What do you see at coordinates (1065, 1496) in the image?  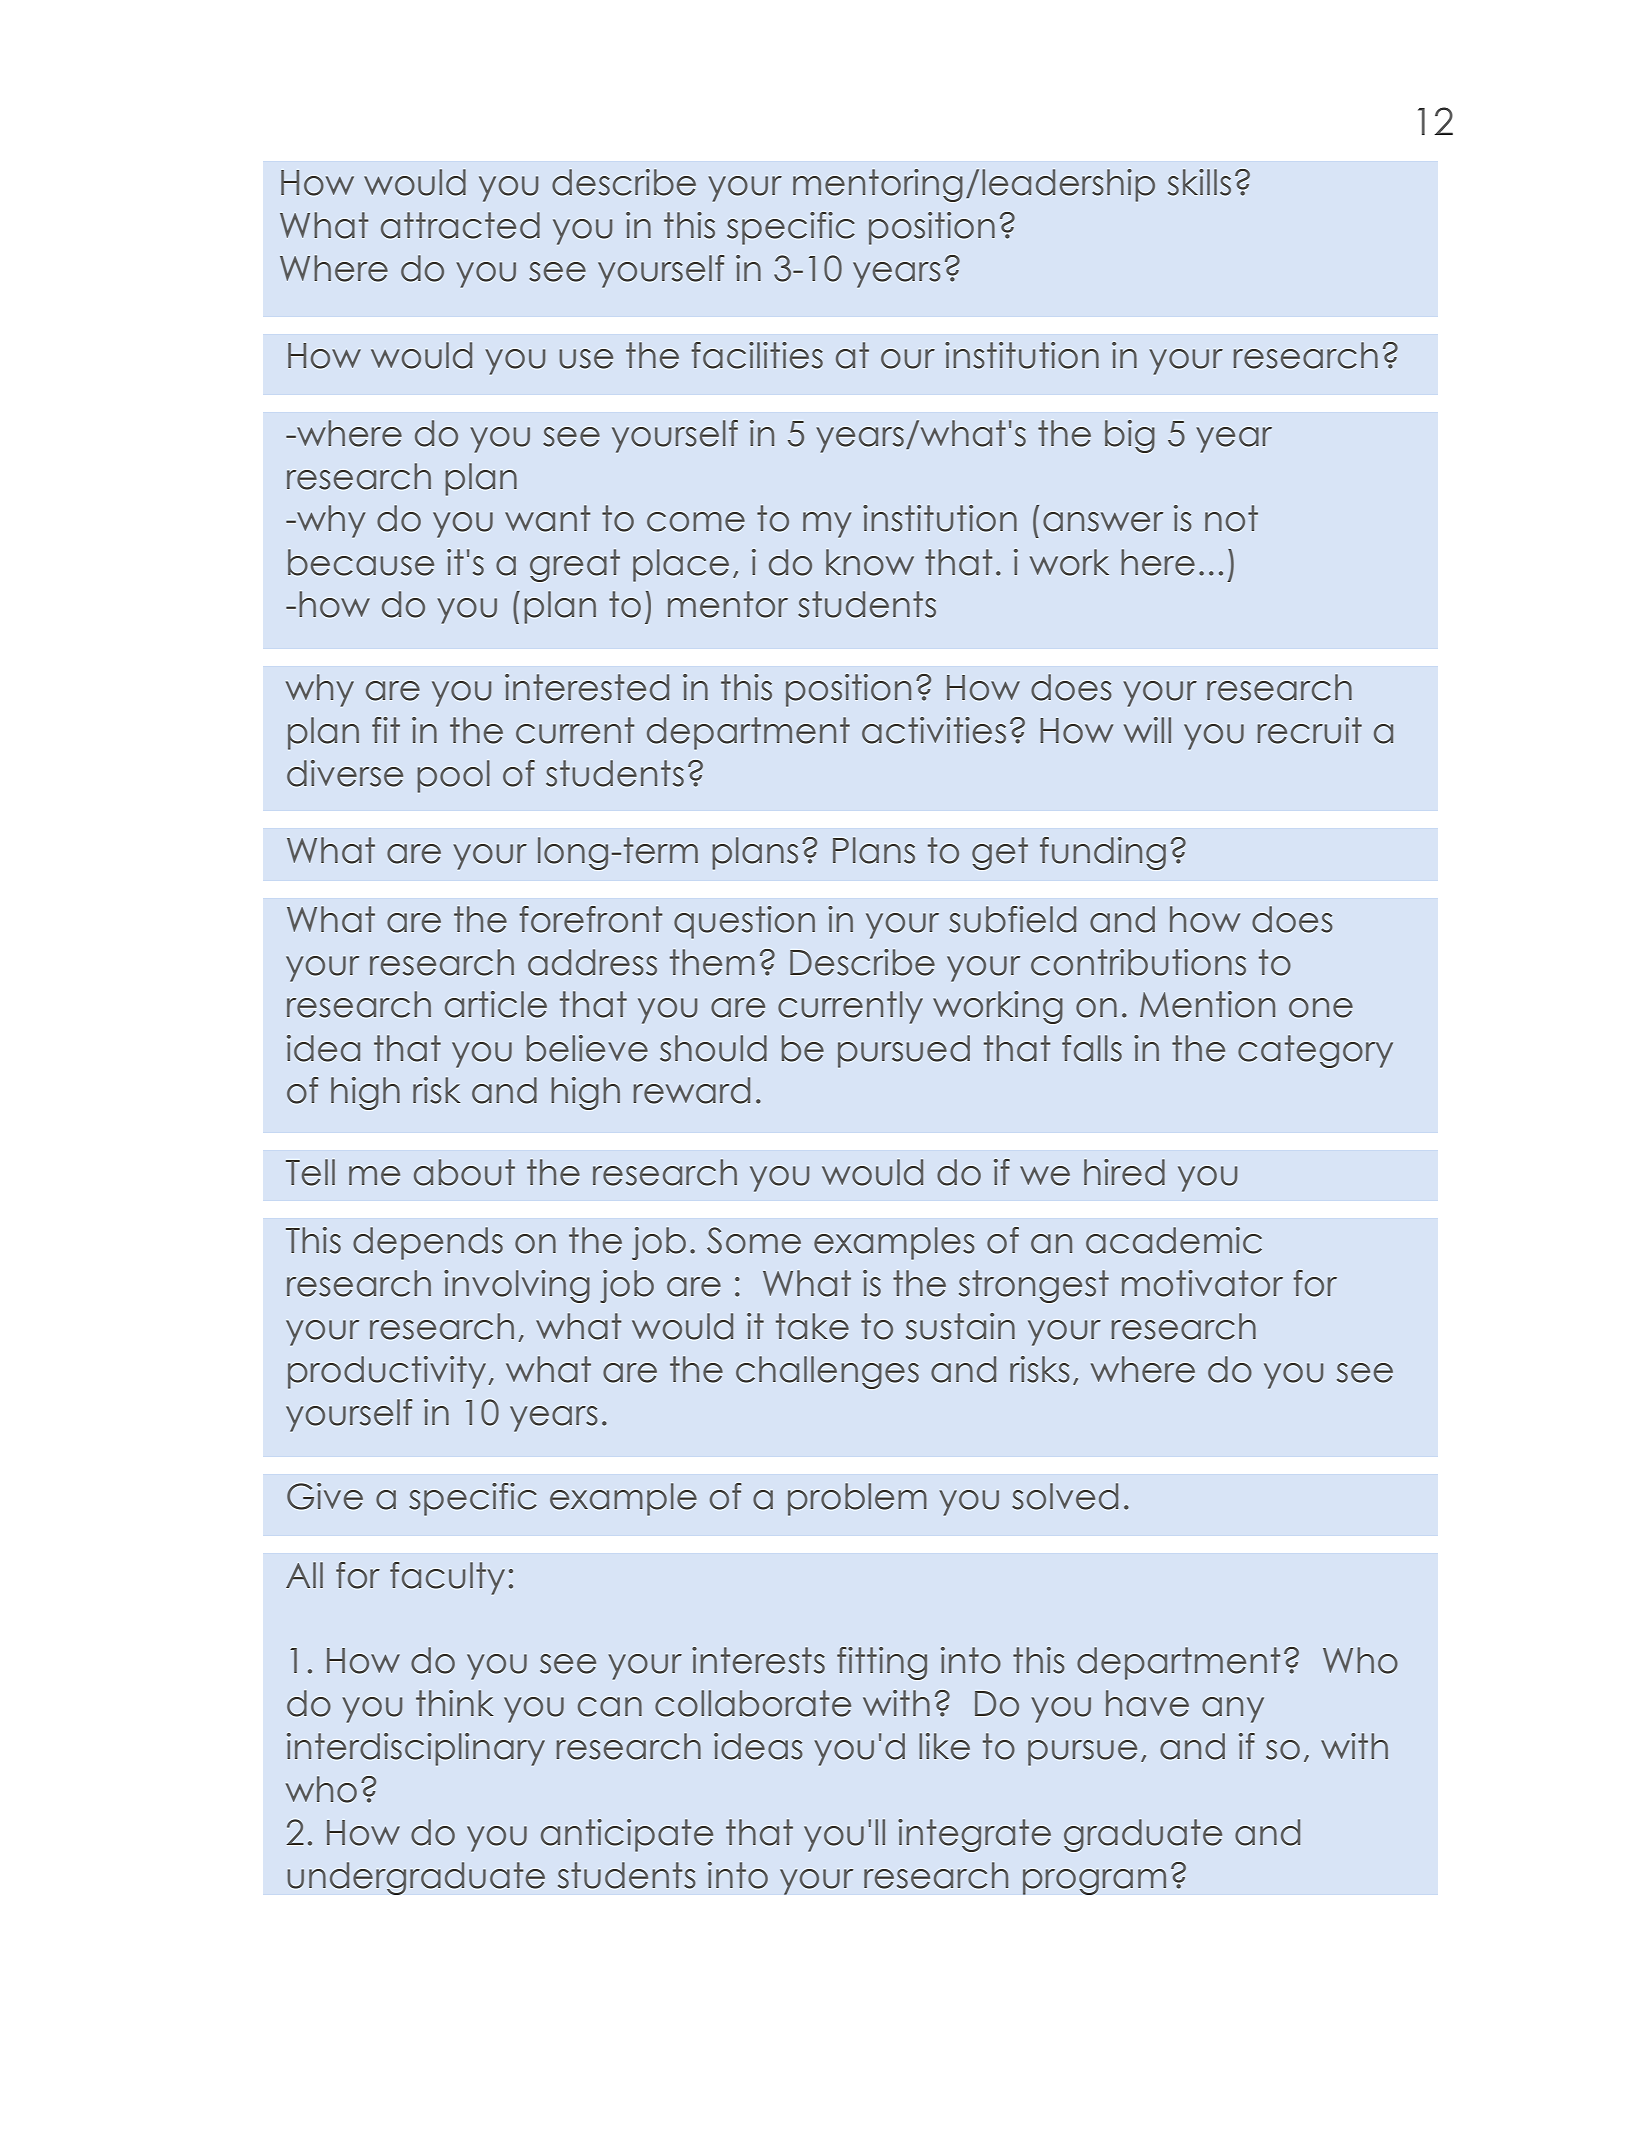 I see `solved` at bounding box center [1065, 1496].
